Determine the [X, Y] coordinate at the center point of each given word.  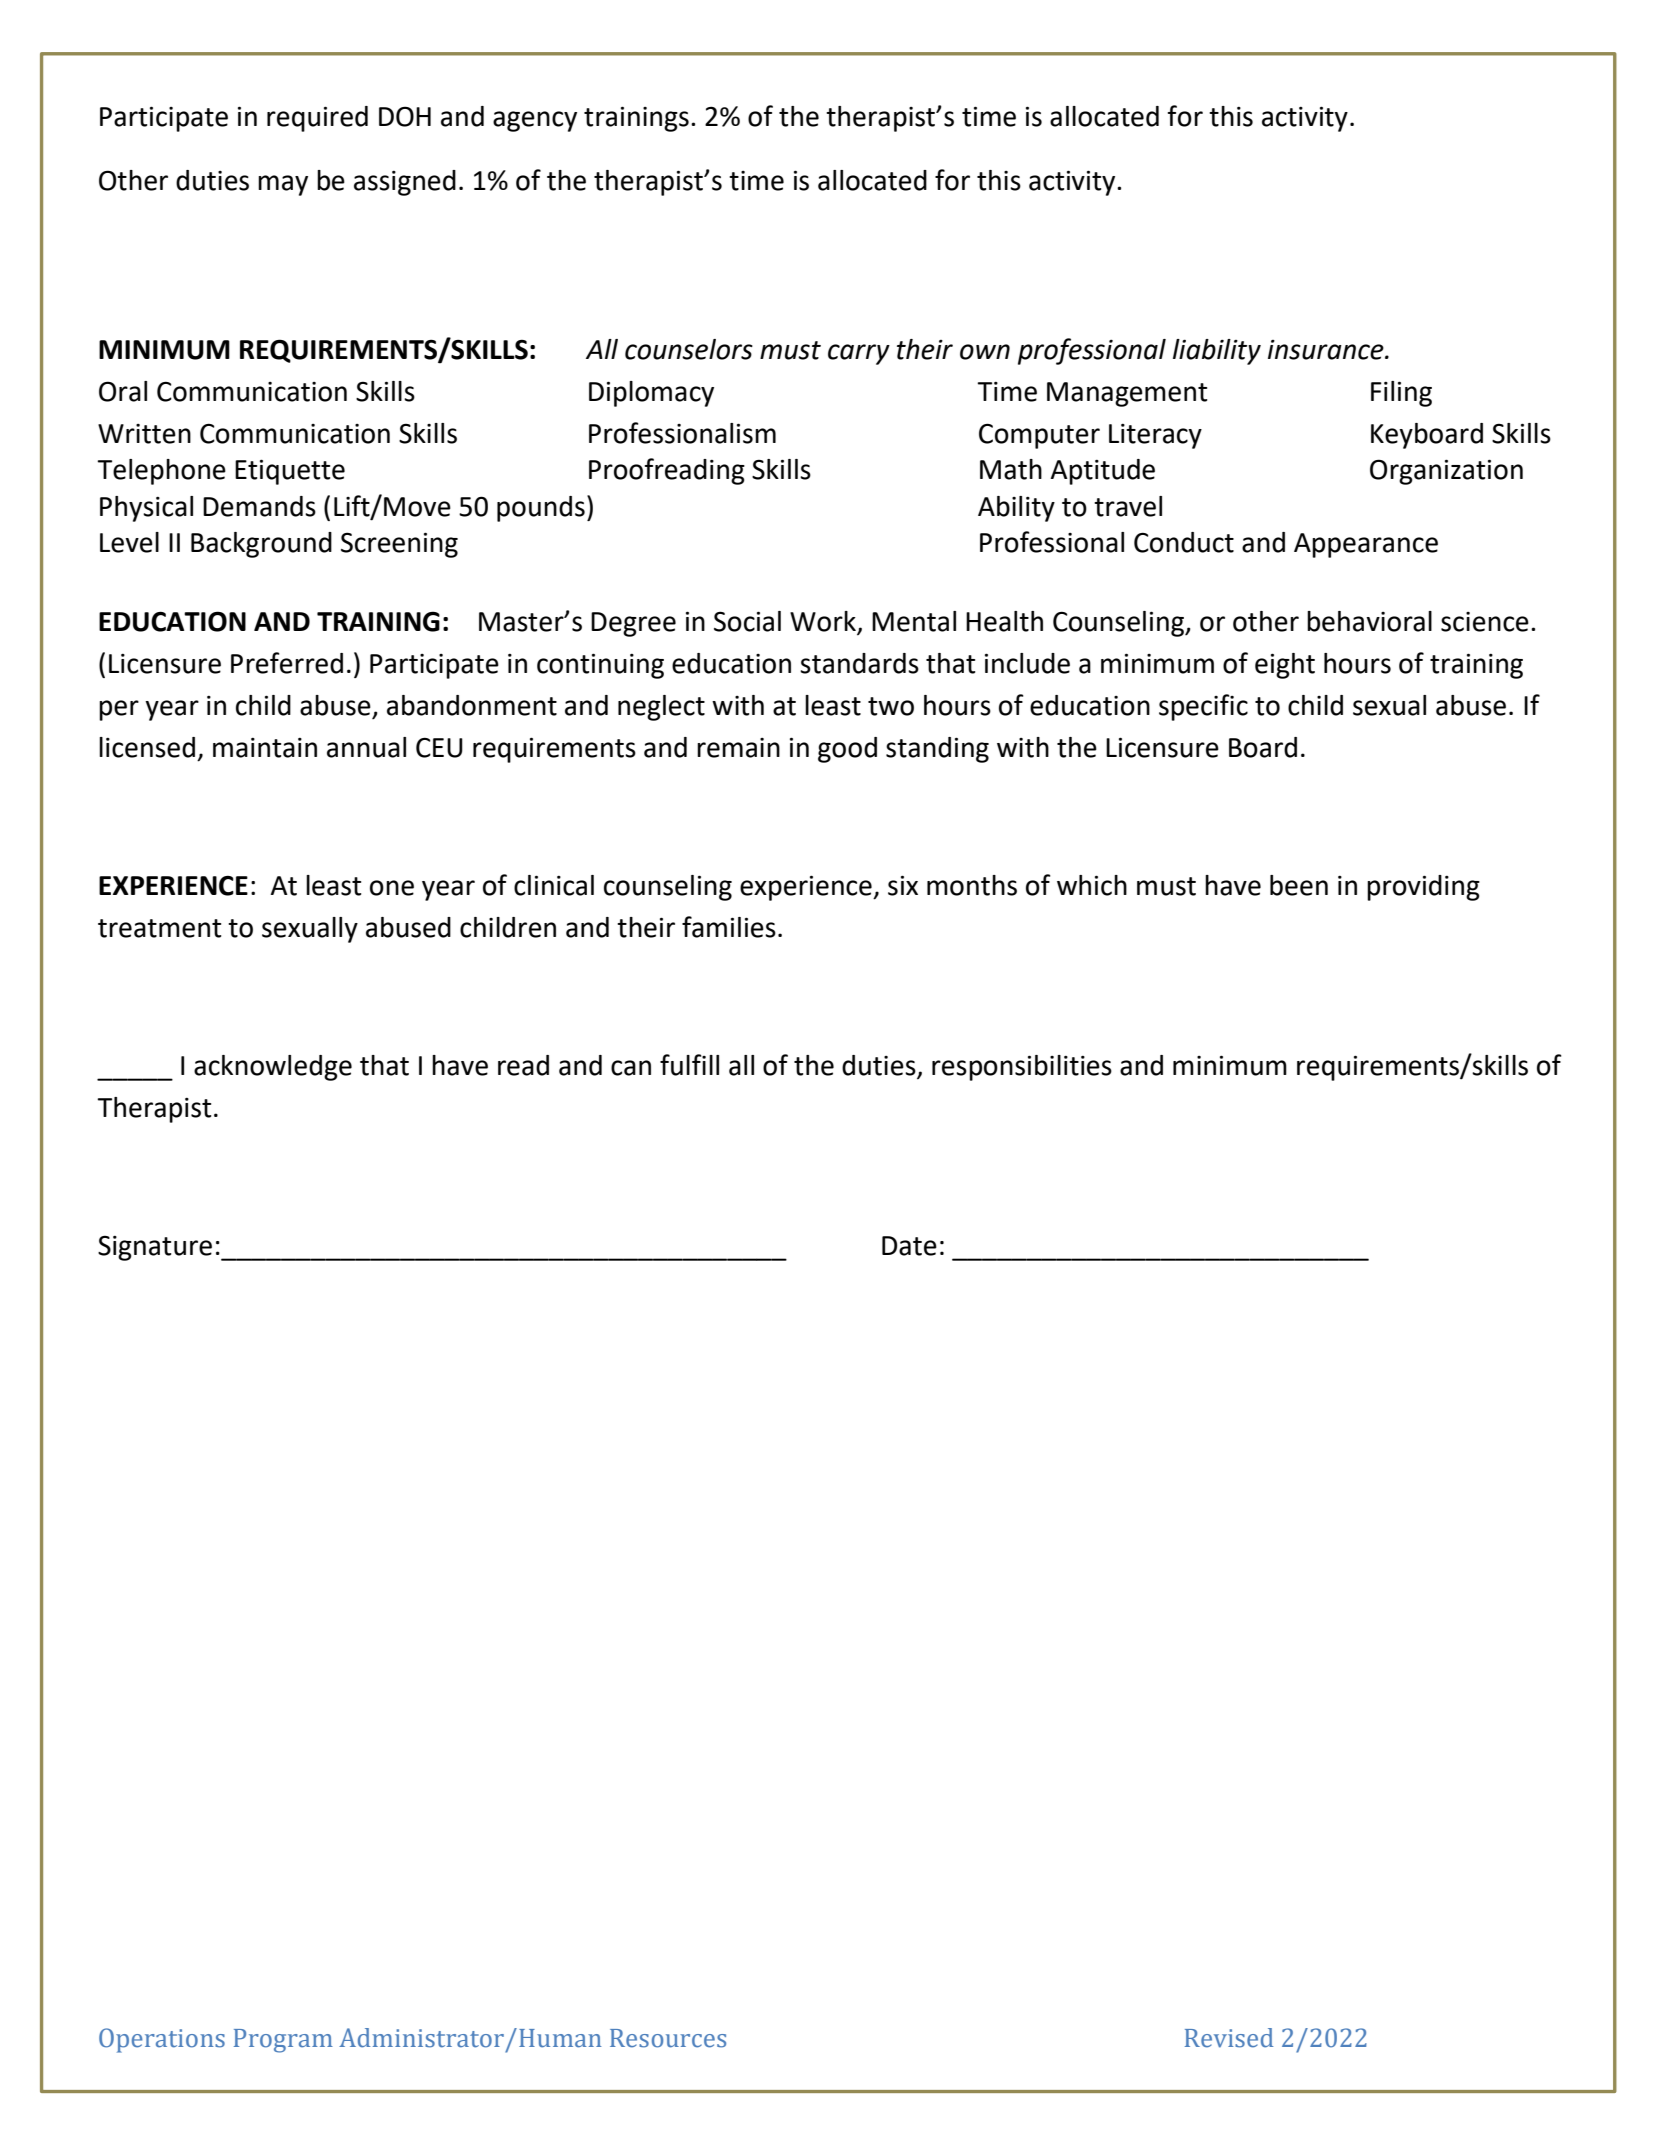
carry [859, 354]
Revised [1229, 2038]
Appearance [1366, 545]
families [729, 927]
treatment [159, 928]
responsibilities [1022, 1068]
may [283, 185]
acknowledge [273, 1068]
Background [261, 545]
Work [823, 621]
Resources [668, 2038]
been [1299, 885]
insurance [1327, 350]
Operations [162, 2040]
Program [283, 2041]
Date [909, 1246]
